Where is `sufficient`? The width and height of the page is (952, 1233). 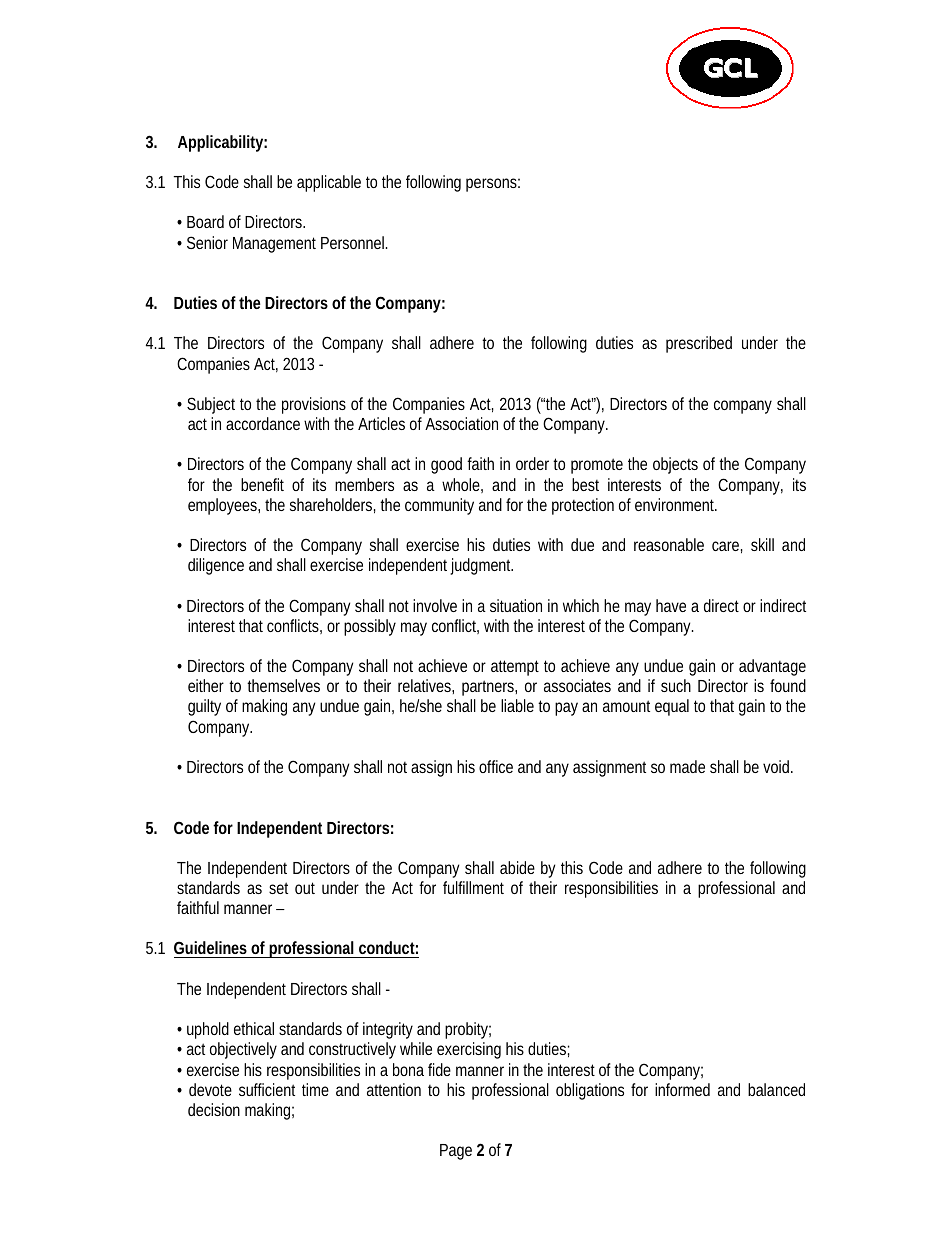
sufficient is located at coordinates (267, 1089).
